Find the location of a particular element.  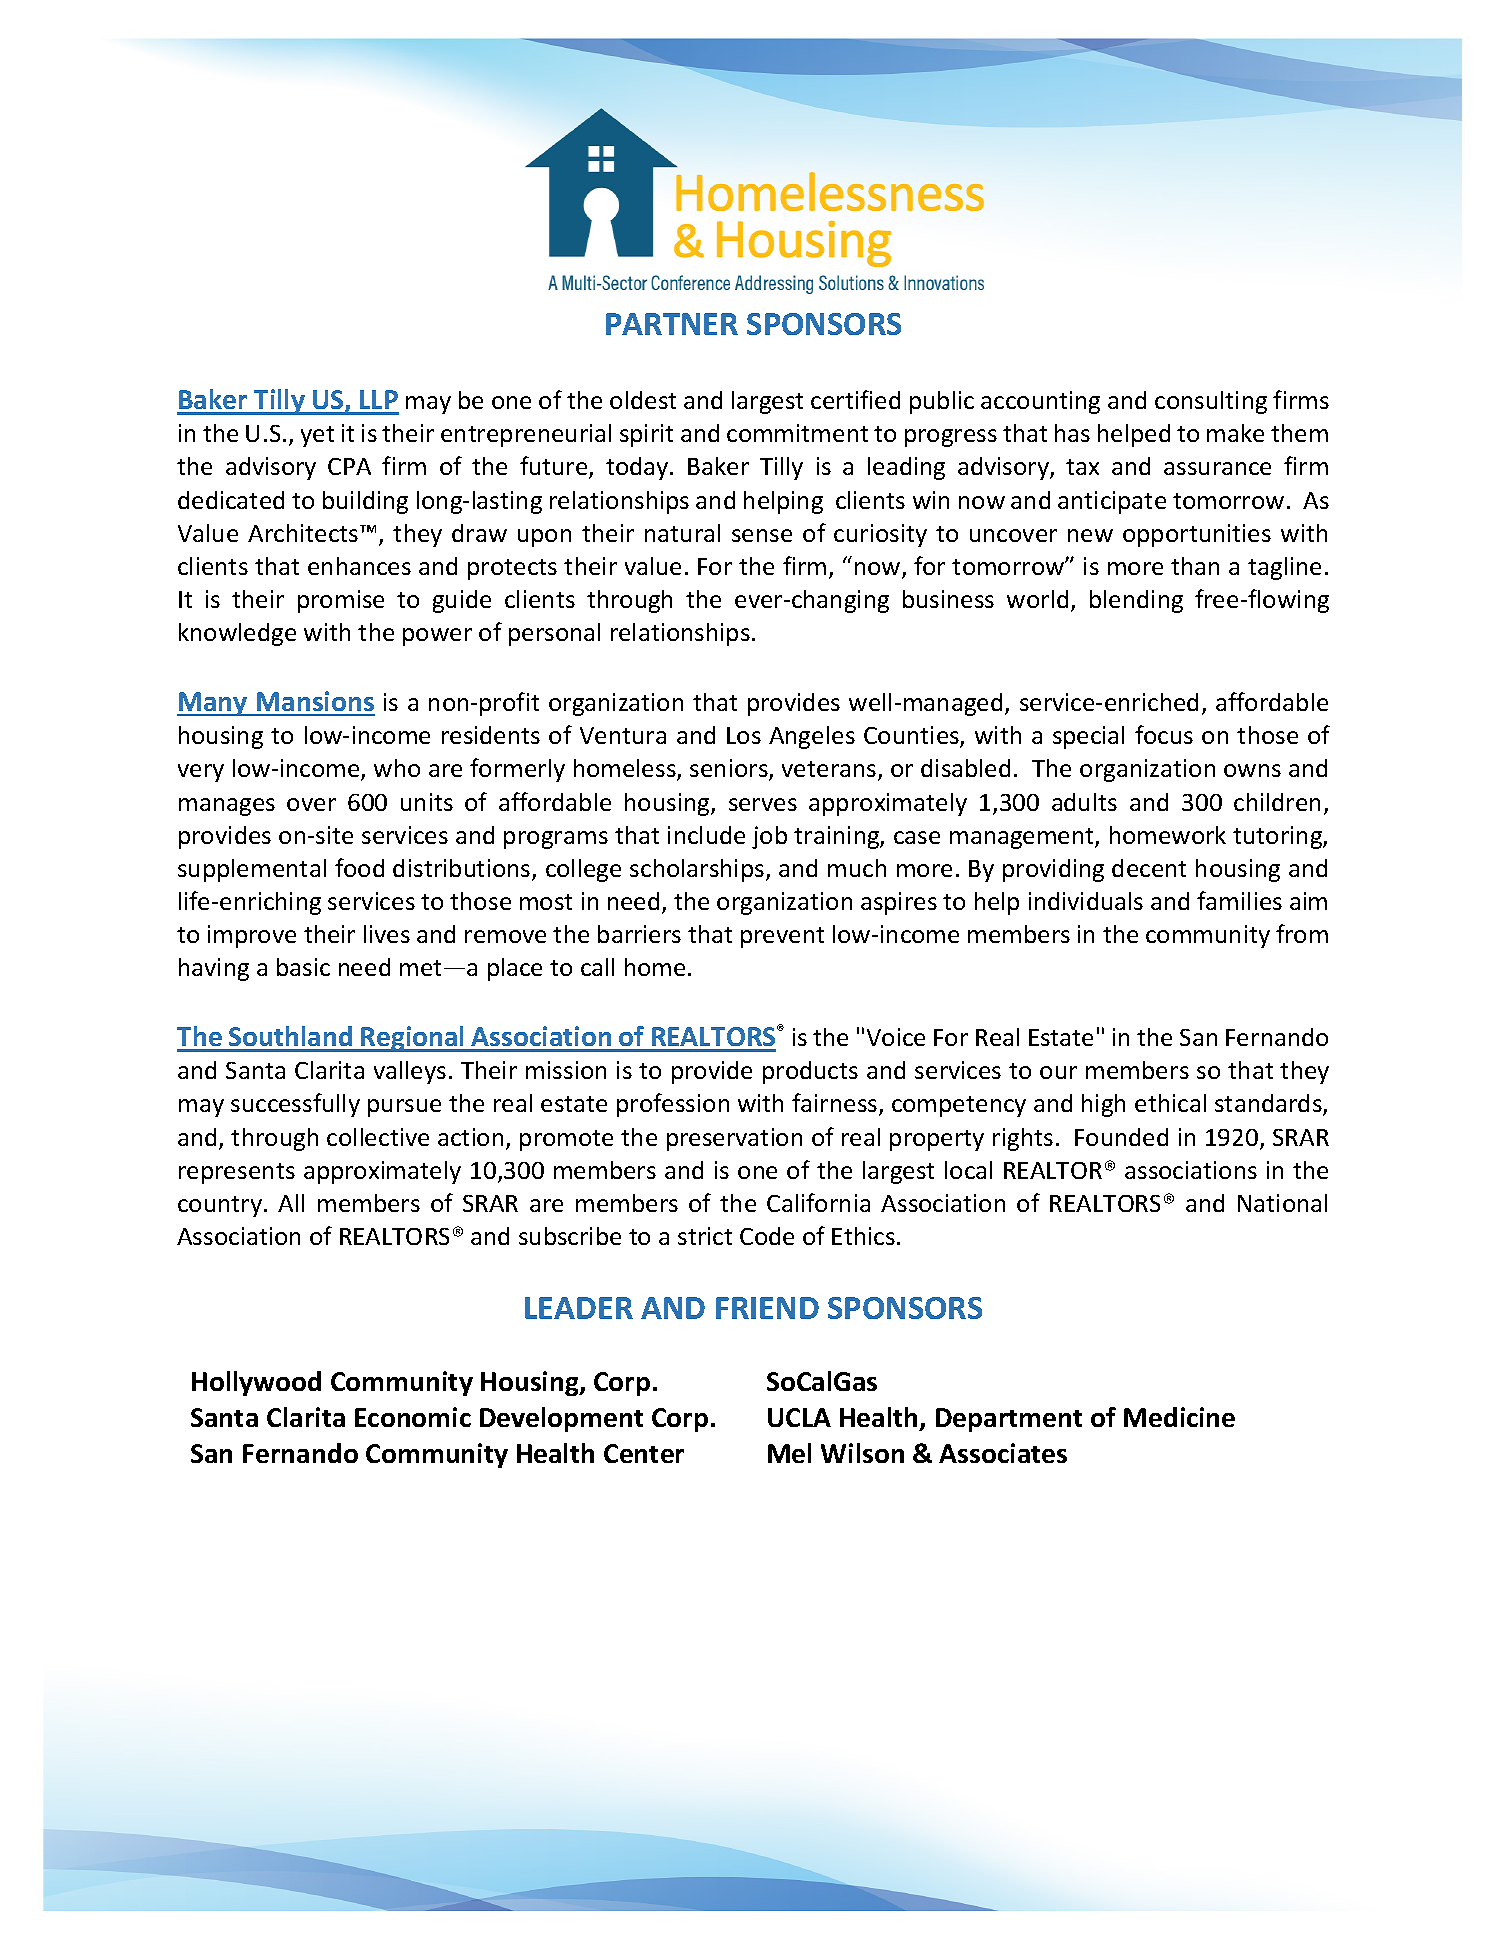

scholarships is located at coordinates (697, 870).
